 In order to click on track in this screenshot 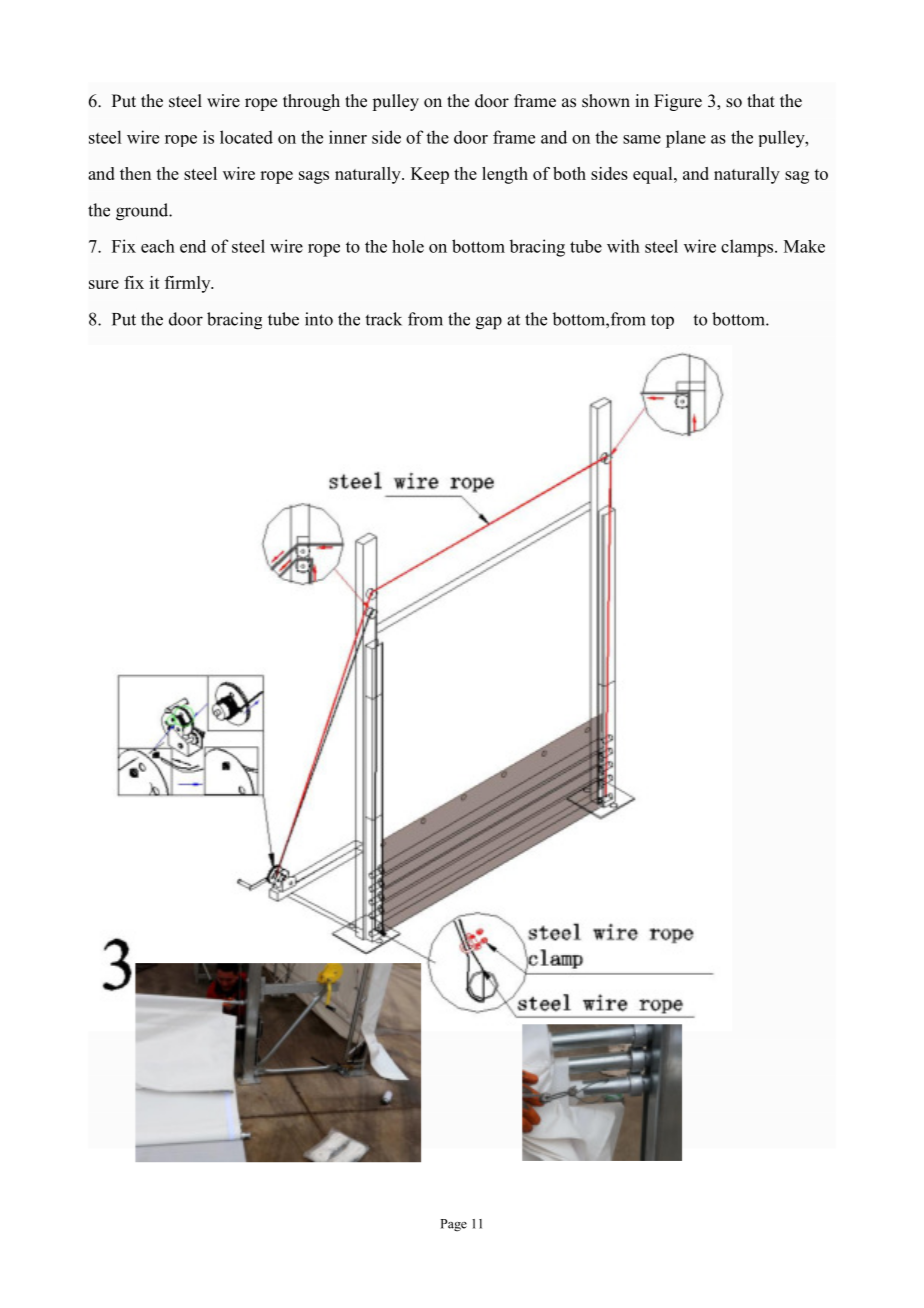, I will do `click(383, 319)`.
